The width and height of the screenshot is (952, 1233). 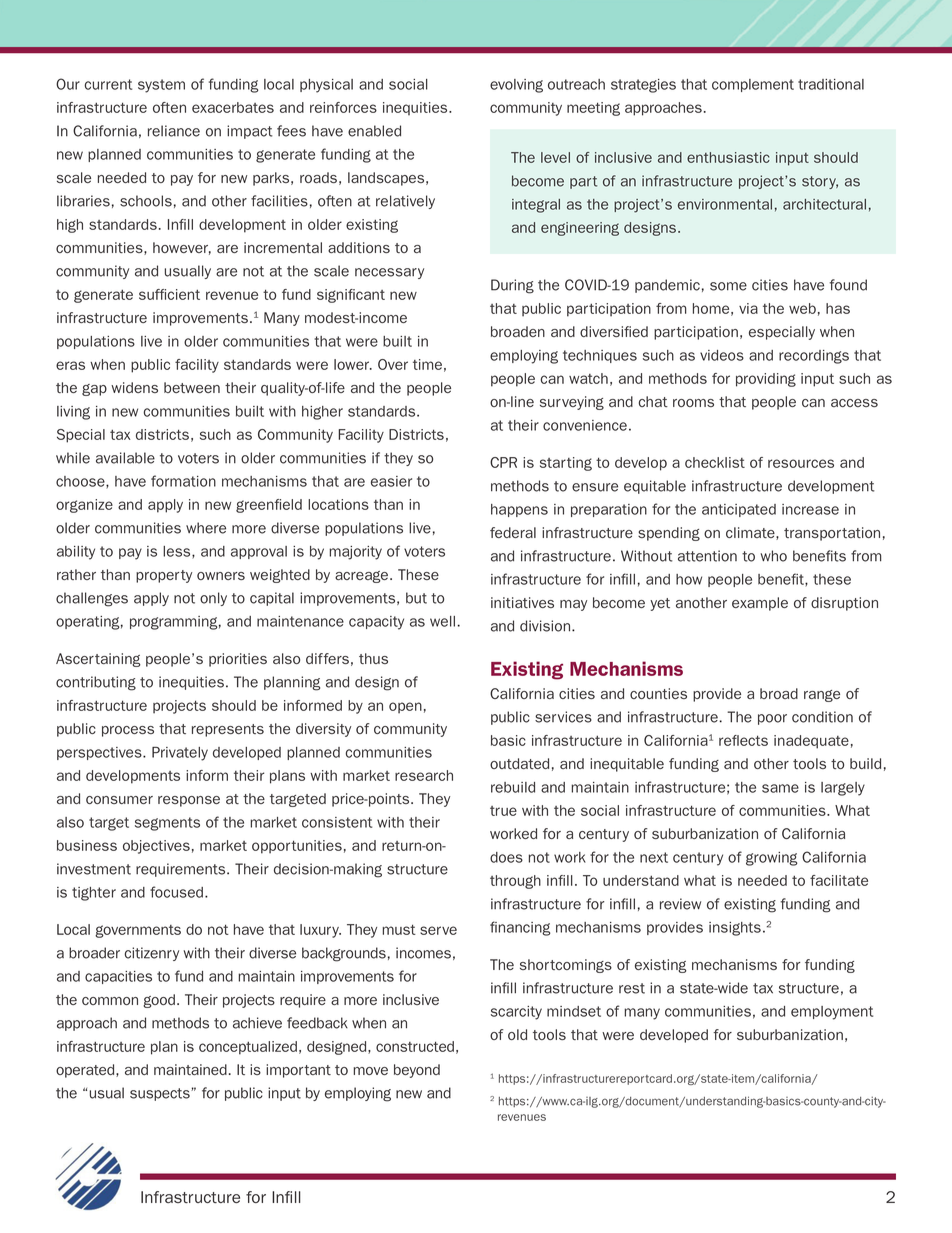 I want to click on research, so click(x=424, y=775).
